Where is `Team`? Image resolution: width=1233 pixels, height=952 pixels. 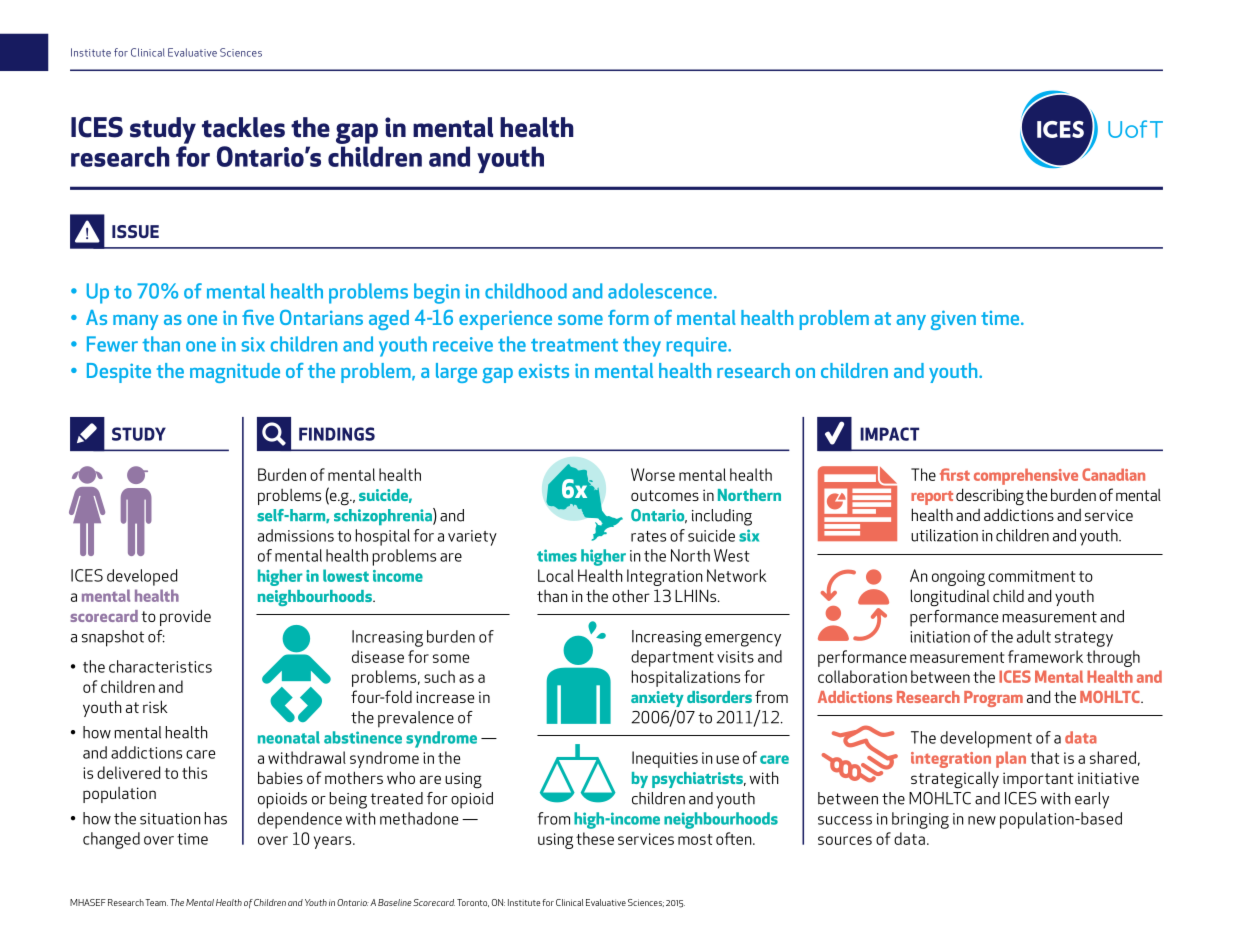 Team is located at coordinates (156, 902).
